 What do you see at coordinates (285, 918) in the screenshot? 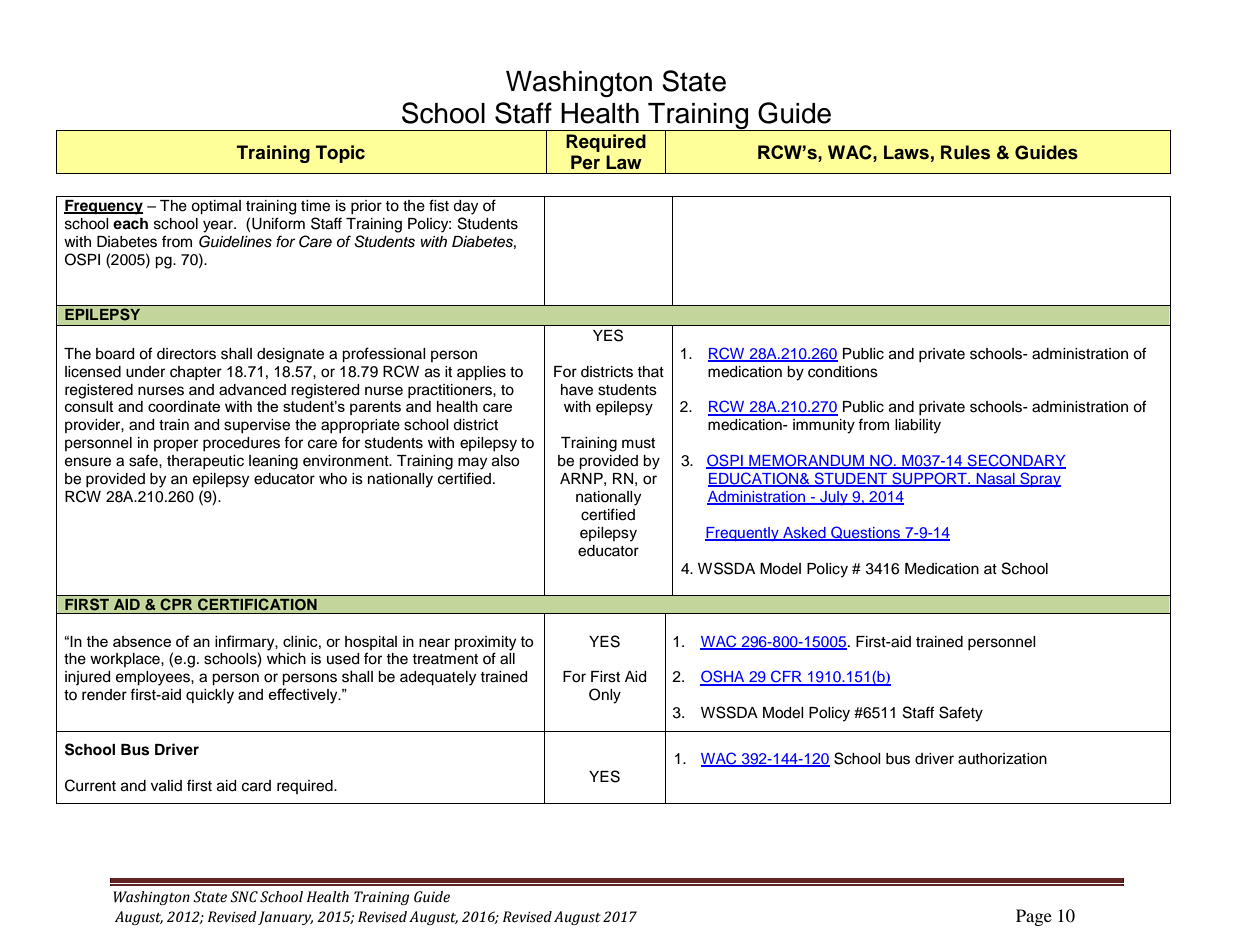
I see `January` at bounding box center [285, 918].
